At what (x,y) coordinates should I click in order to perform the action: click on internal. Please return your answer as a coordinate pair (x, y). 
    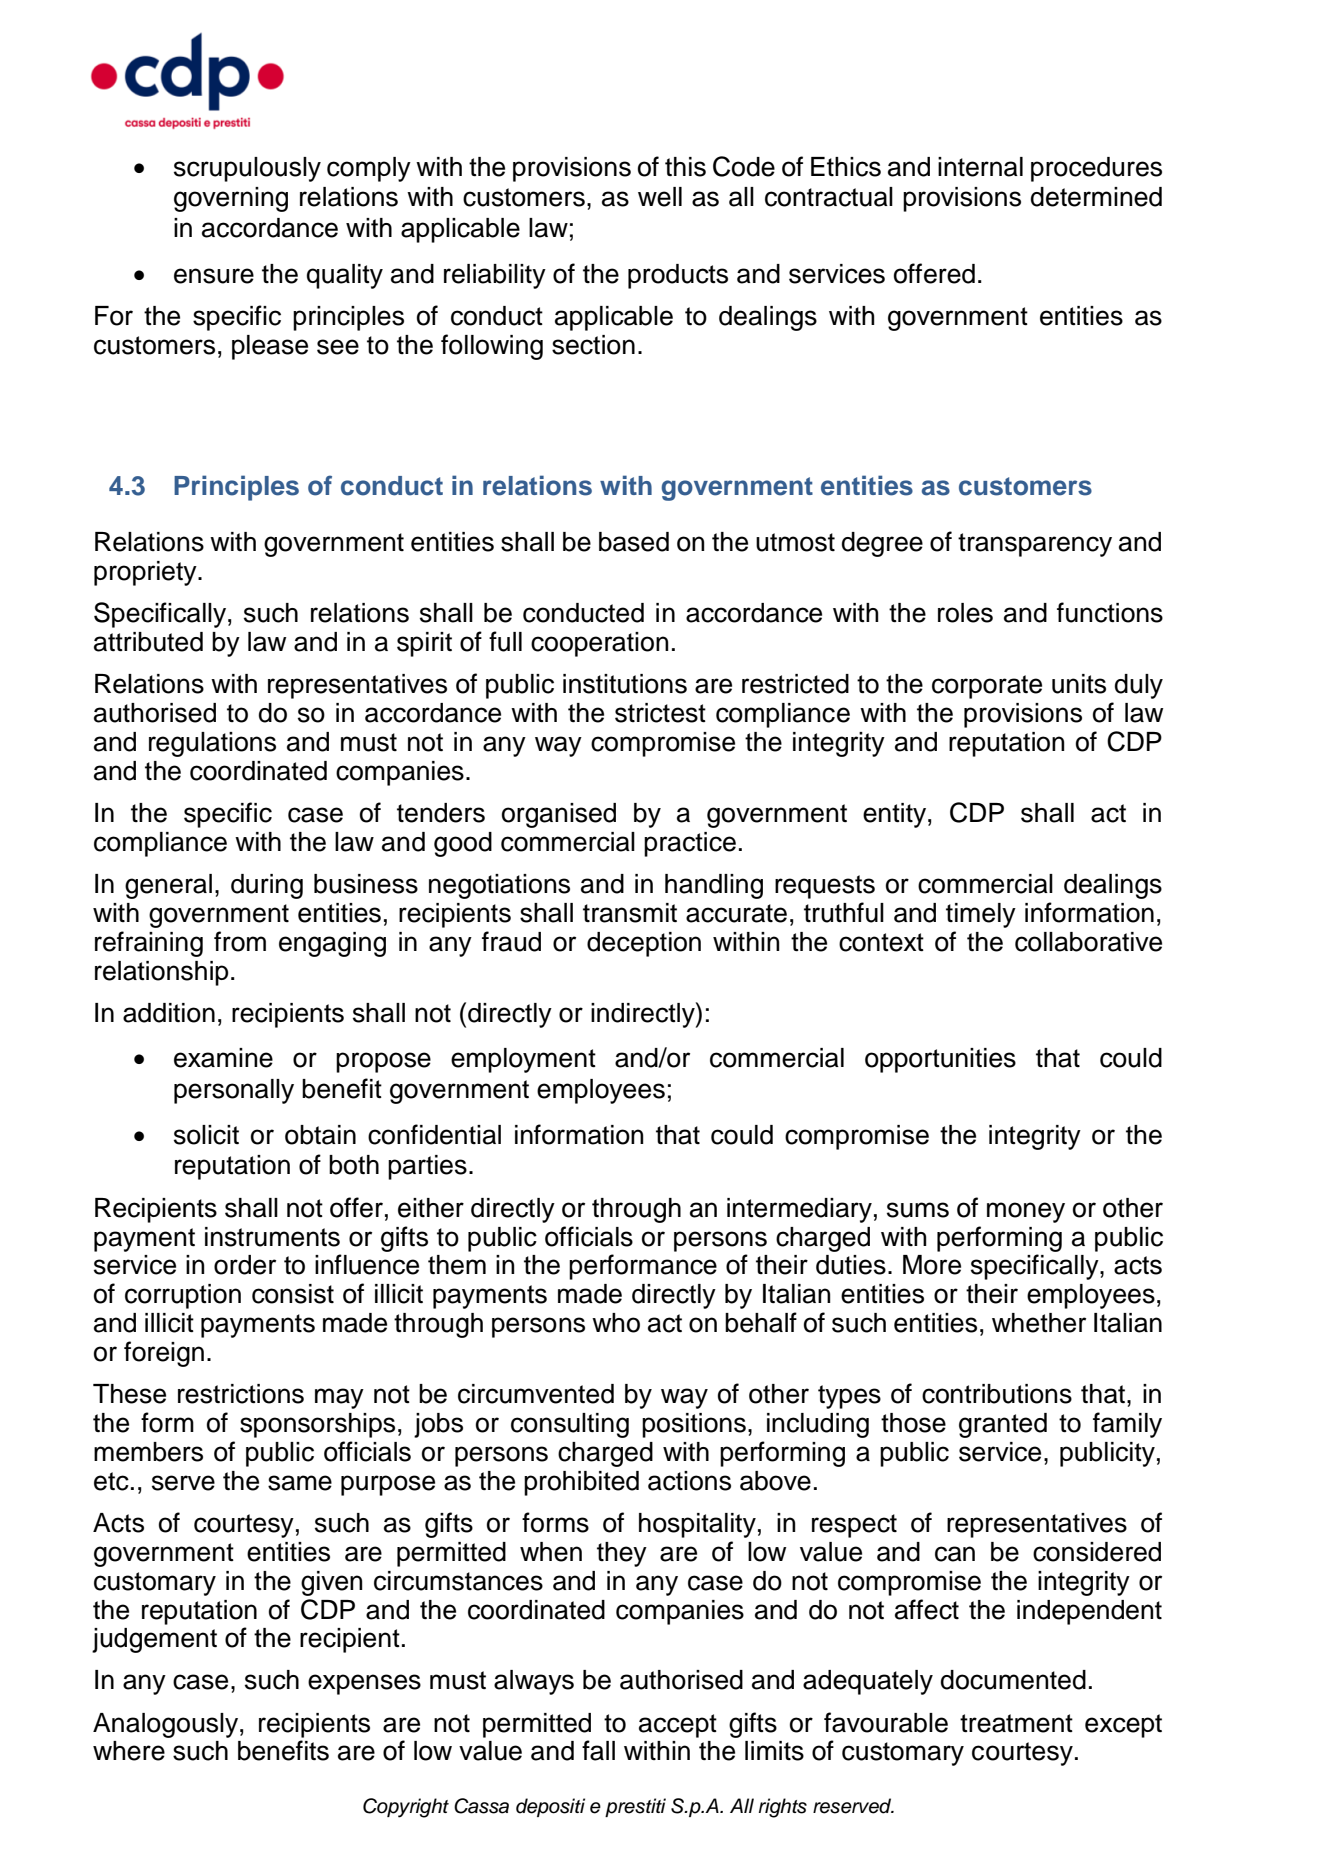
    Looking at the image, I should click on (980, 167).
